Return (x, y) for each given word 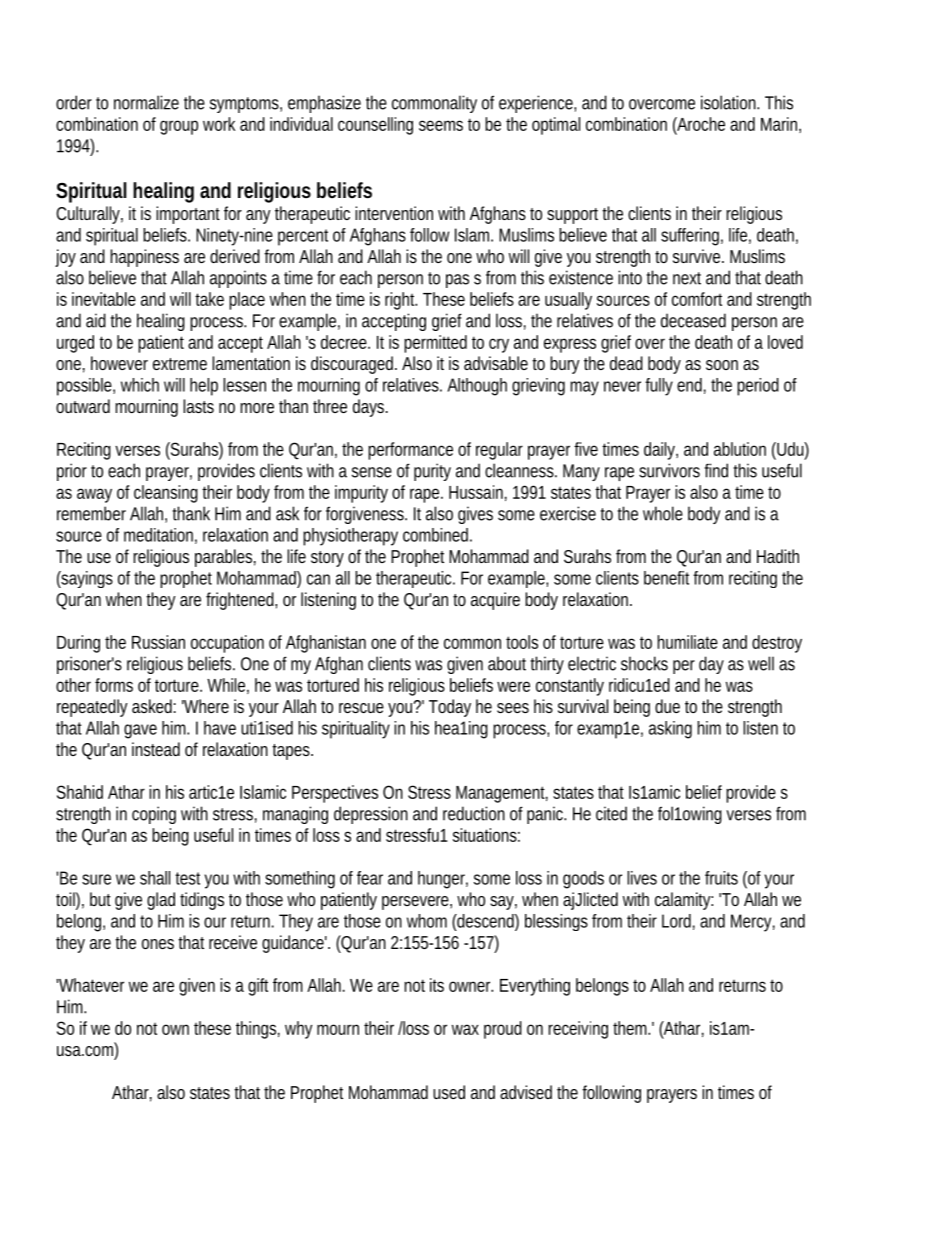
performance (410, 451)
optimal (556, 126)
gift (258, 987)
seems (441, 125)
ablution (740, 449)
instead (156, 749)
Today (450, 708)
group (179, 127)
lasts (198, 406)
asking (670, 730)
